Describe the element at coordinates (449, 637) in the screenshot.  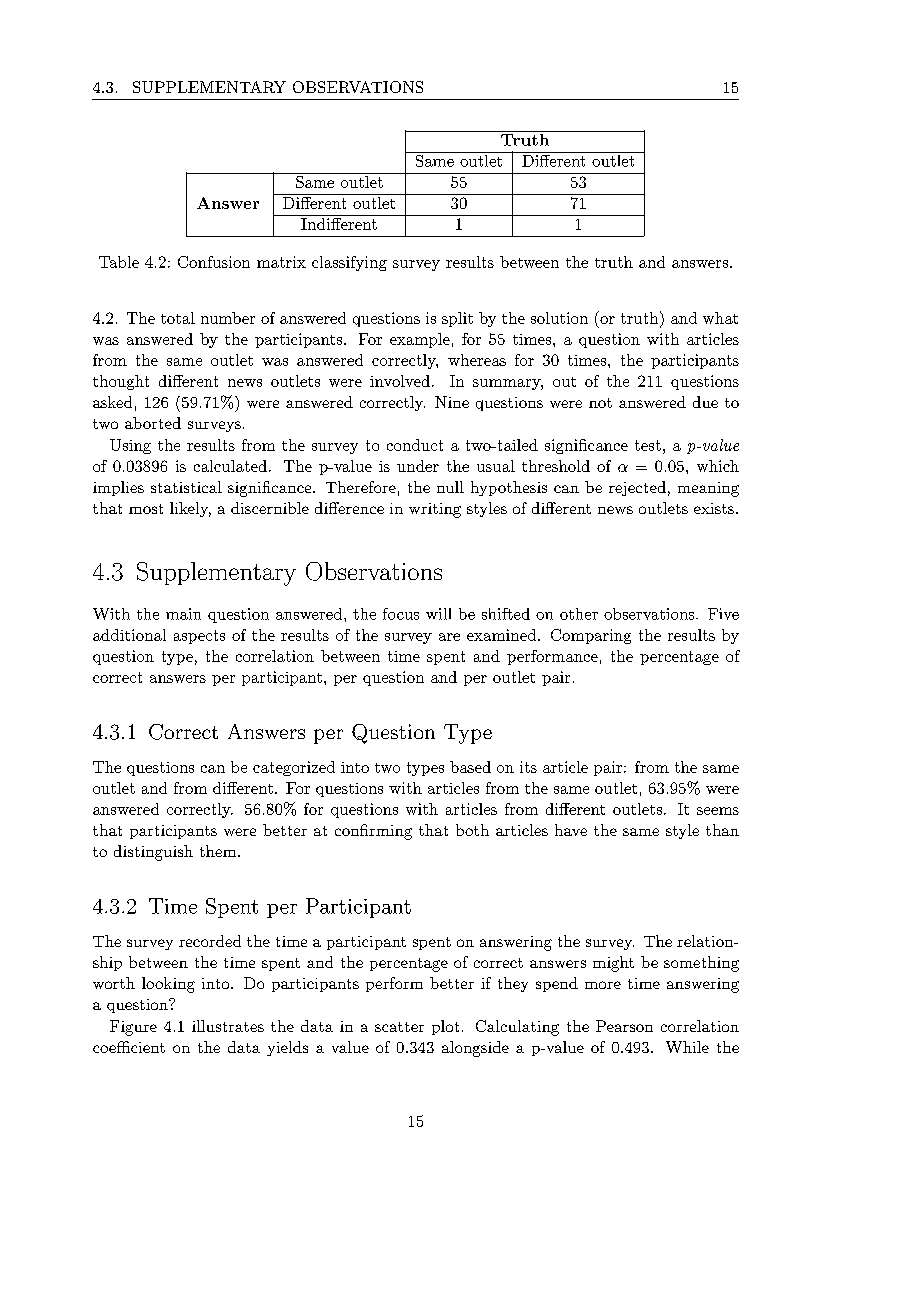
I see `are` at that location.
